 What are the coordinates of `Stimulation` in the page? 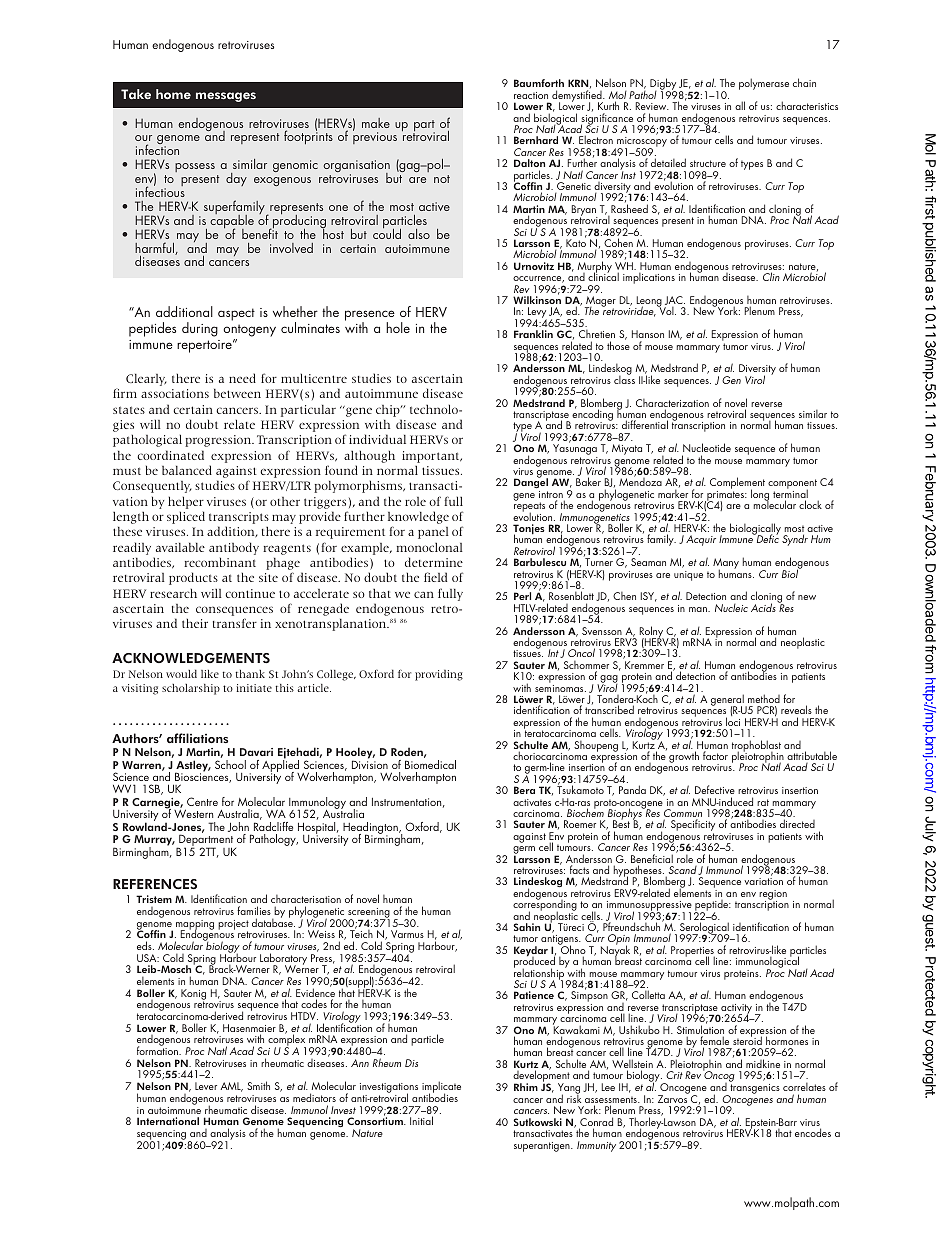 It's located at (700, 1030).
